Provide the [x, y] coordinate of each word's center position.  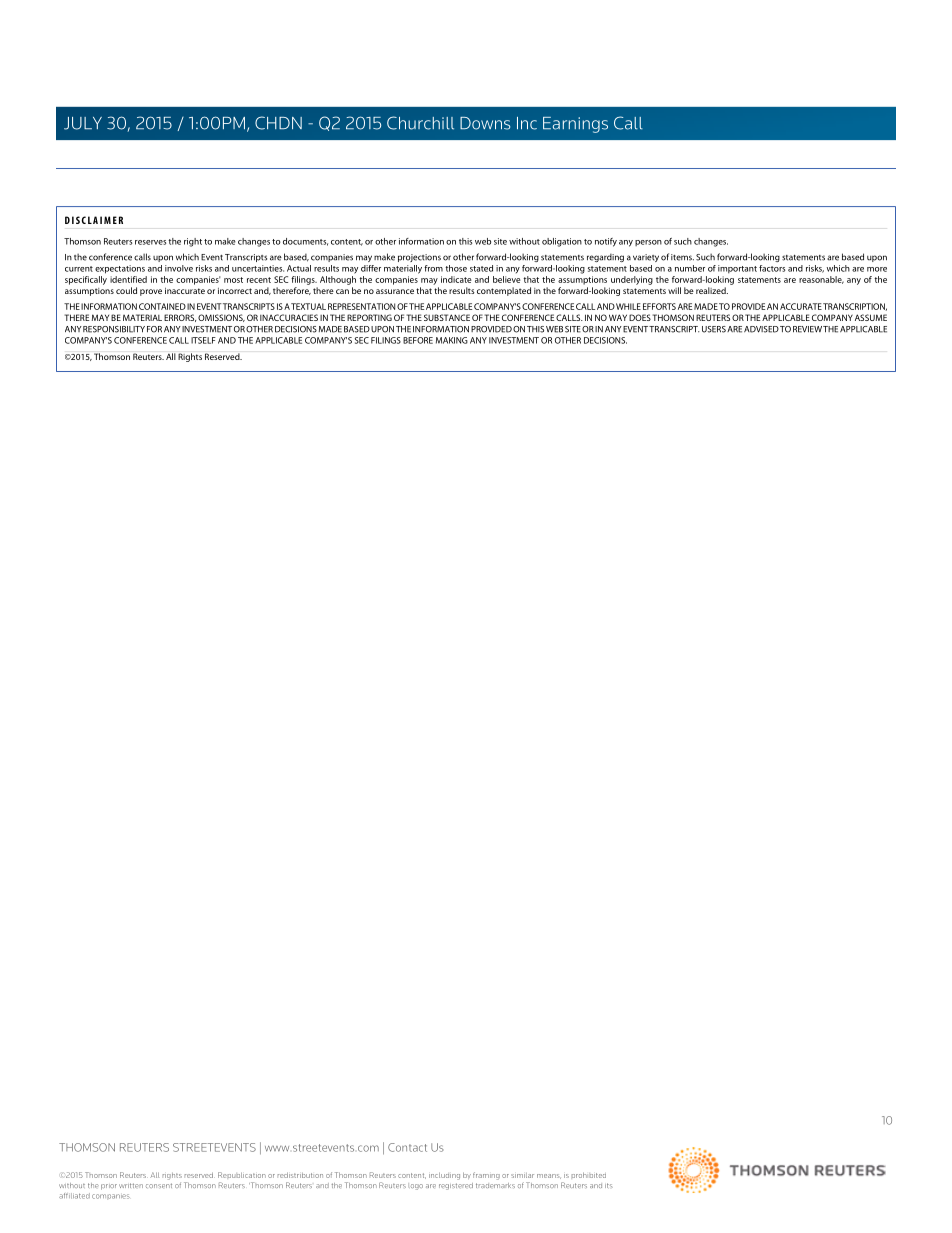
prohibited [589, 1175]
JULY [83, 123]
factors [772, 268]
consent [159, 1185]
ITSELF [203, 340]
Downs [485, 123]
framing [486, 1176]
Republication [242, 1175]
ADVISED [761, 329]
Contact [407, 1147]
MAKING [452, 340]
